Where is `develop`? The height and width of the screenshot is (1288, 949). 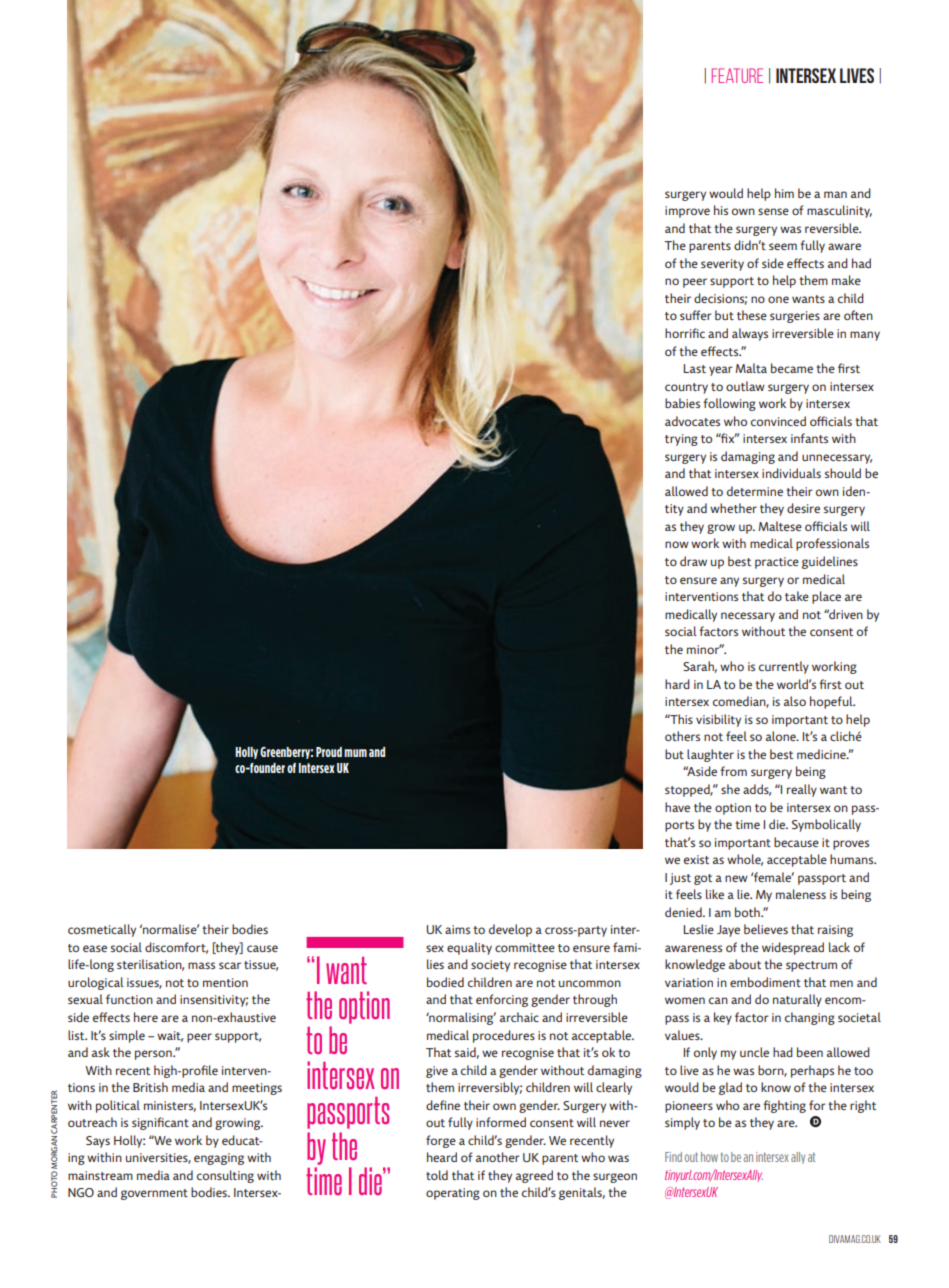
develop is located at coordinates (510, 930).
